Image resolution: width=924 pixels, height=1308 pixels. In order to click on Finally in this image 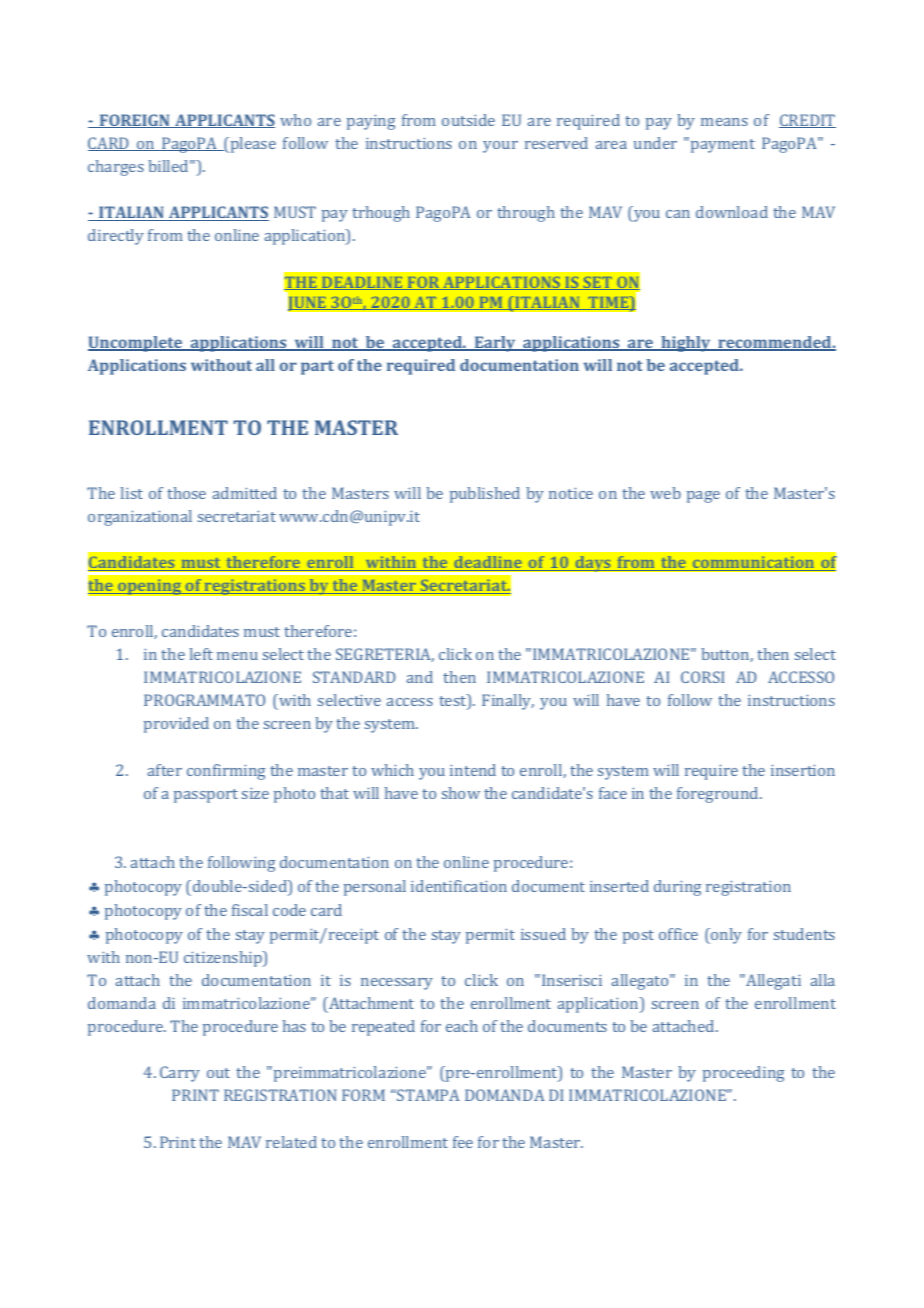, I will do `click(508, 702)`.
